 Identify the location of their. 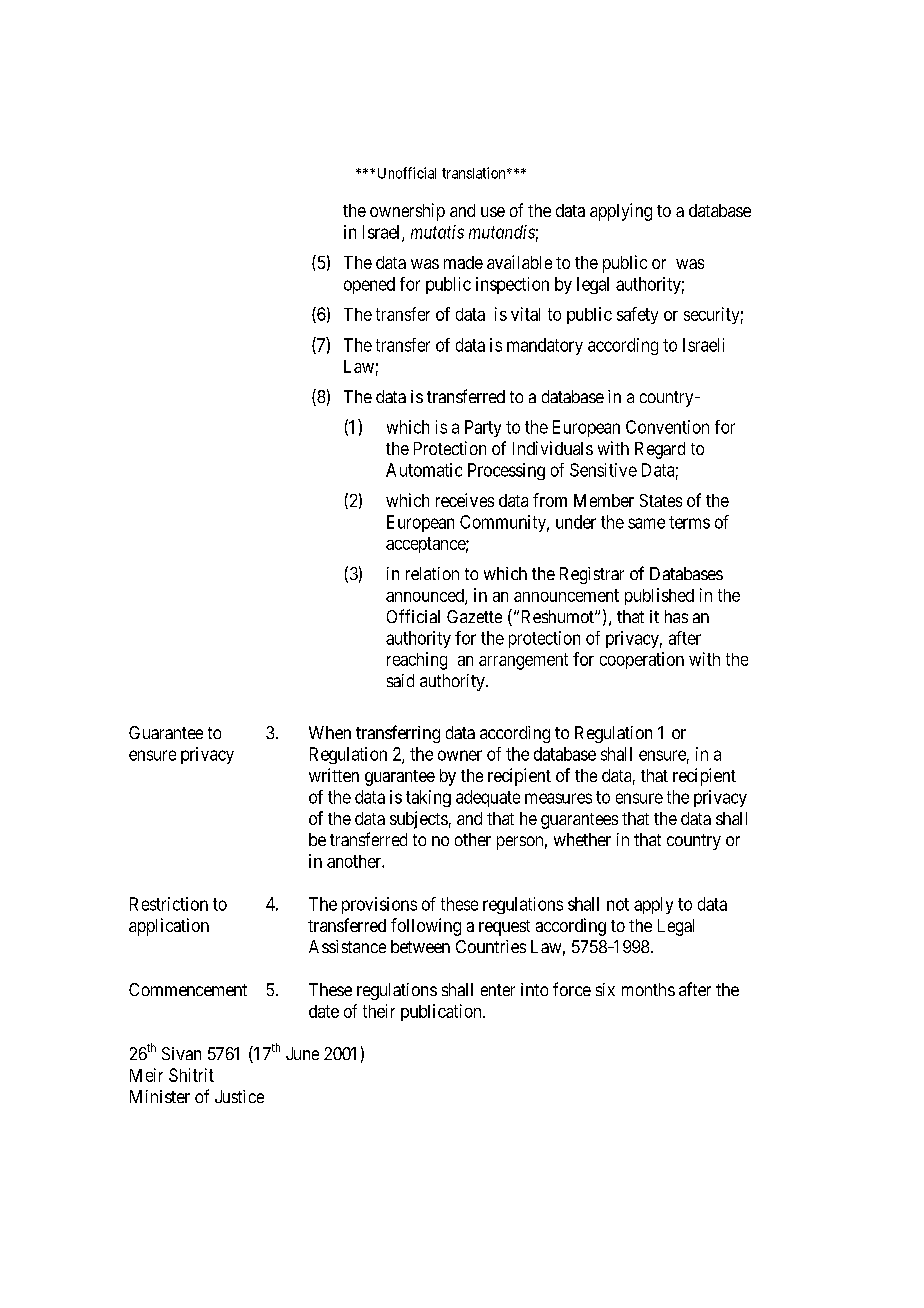
(379, 1011).
